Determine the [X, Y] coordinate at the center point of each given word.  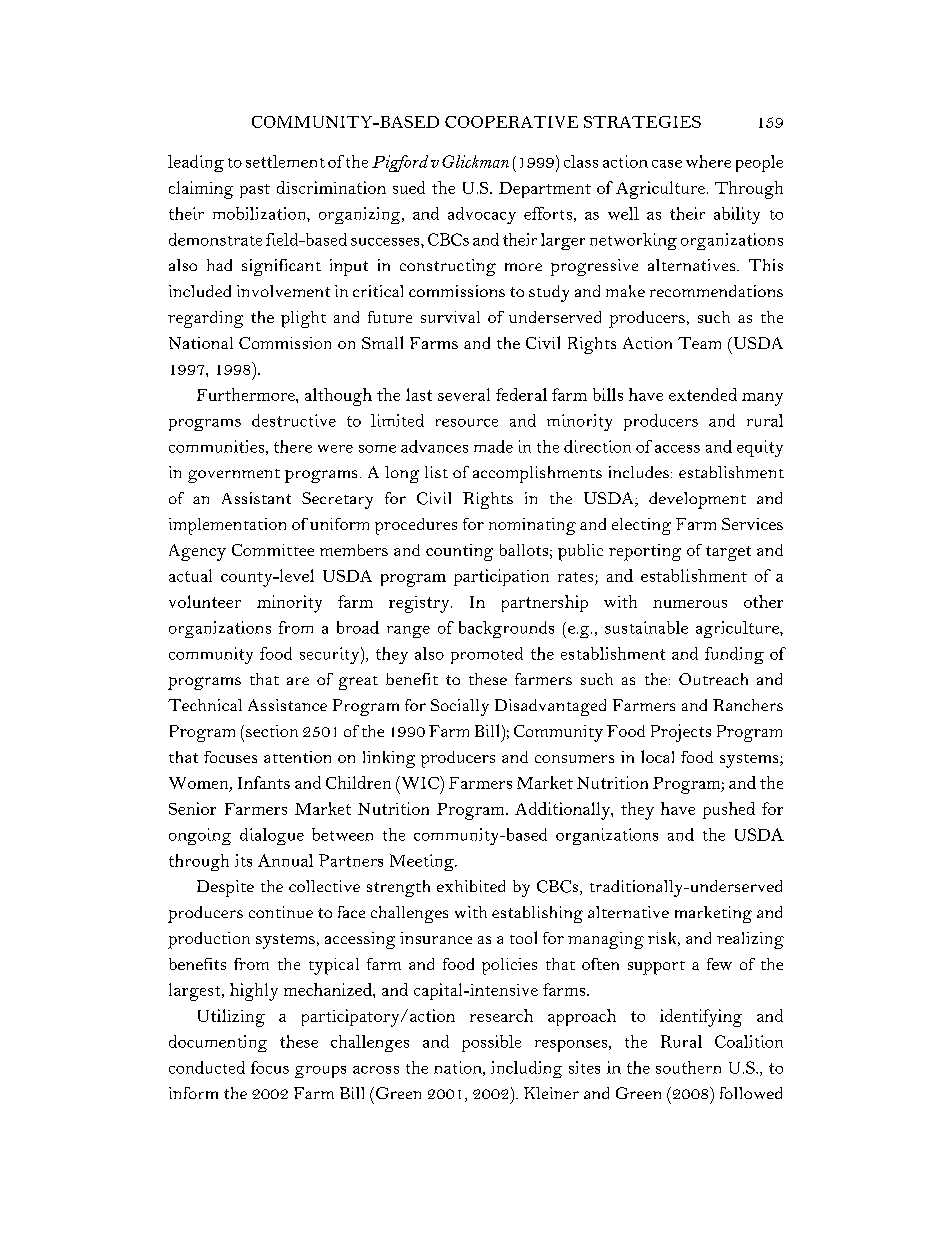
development [697, 500]
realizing [750, 940]
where [708, 161]
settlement [285, 161]
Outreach [713, 679]
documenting [218, 1043]
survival [450, 317]
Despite [225, 888]
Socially [460, 707]
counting [459, 552]
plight [303, 319]
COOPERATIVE [511, 122]
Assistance [287, 705]
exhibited [471, 886]
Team [699, 343]
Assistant [256, 498]
